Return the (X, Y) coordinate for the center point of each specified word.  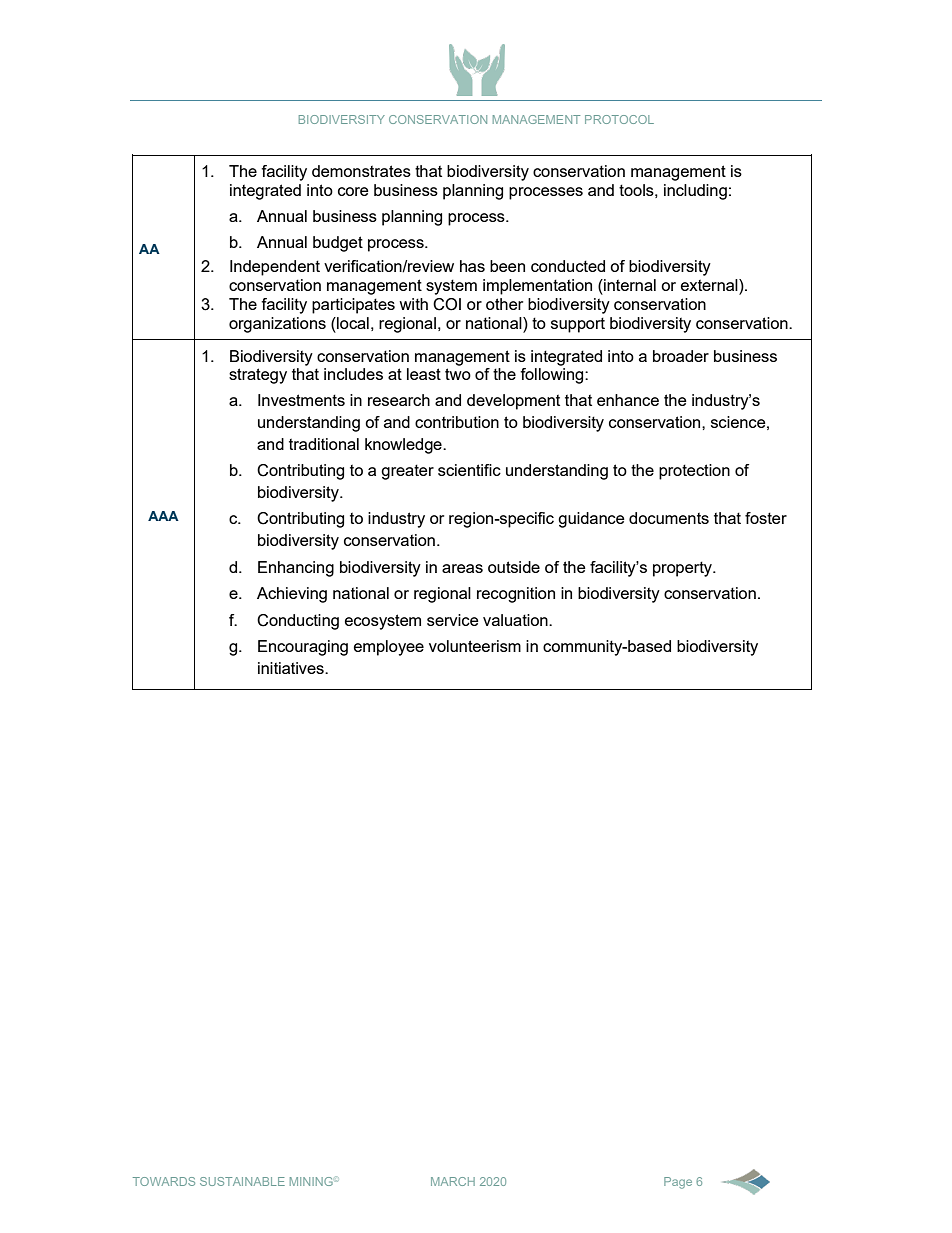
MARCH (453, 1181)
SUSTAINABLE (242, 1181)
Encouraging (303, 648)
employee (389, 648)
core (353, 191)
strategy (258, 376)
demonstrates (361, 171)
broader (681, 356)
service (453, 620)
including (695, 192)
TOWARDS (164, 1181)
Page (678, 1183)
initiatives (292, 668)
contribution (457, 422)
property (683, 569)
